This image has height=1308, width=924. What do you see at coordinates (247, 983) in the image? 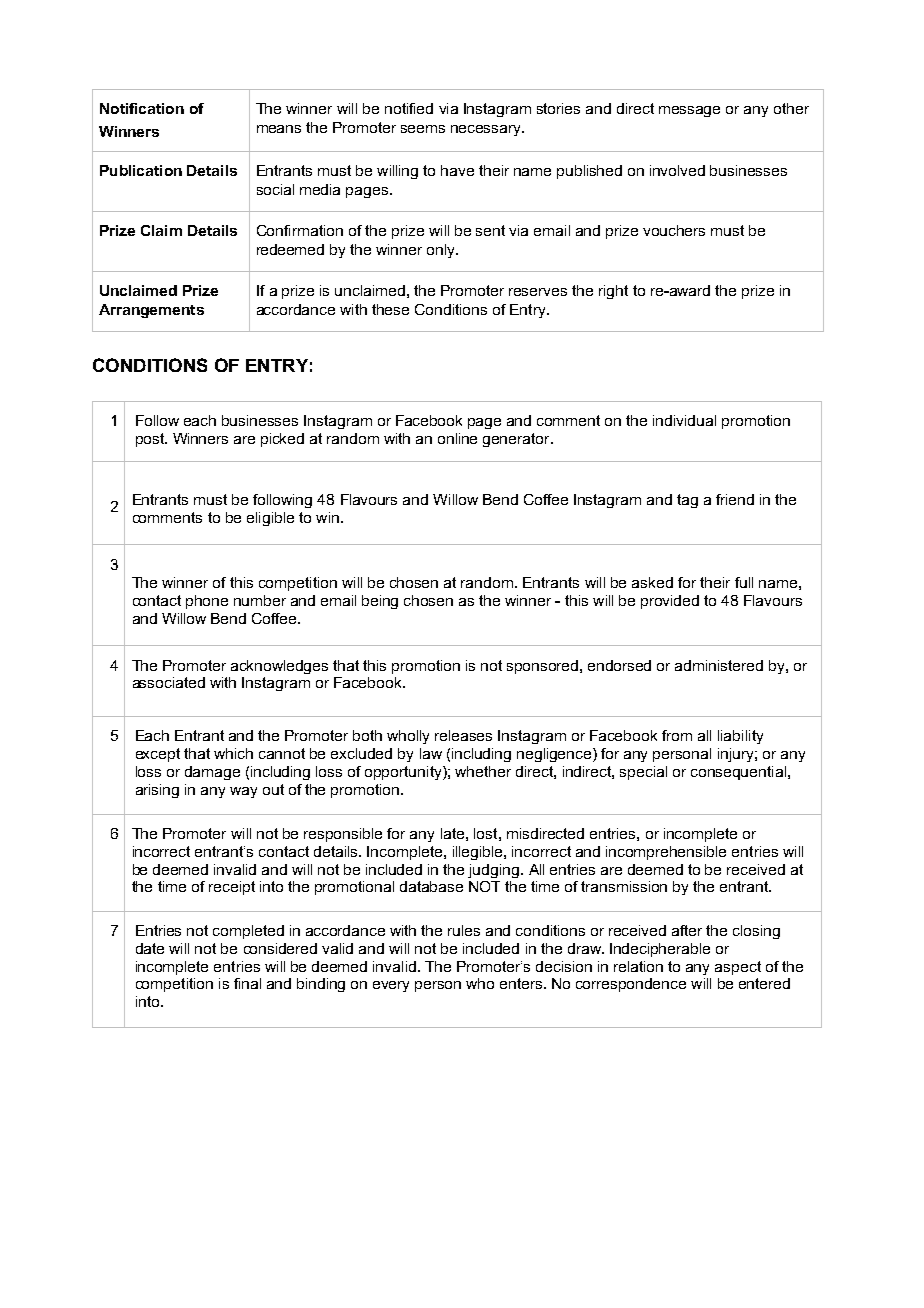
I see `final` at bounding box center [247, 983].
